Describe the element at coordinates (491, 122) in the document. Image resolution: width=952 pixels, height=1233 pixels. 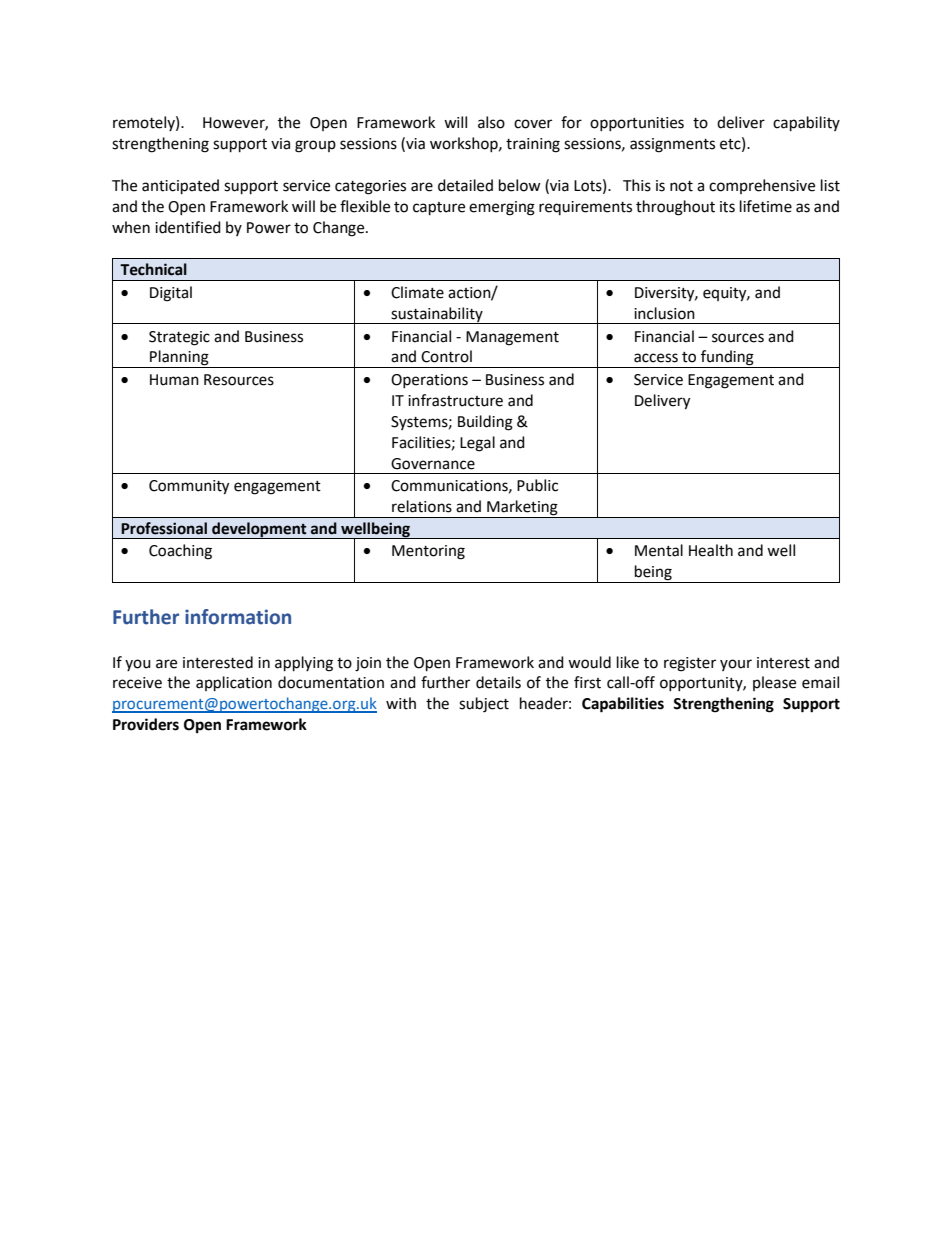
I see `also` at that location.
